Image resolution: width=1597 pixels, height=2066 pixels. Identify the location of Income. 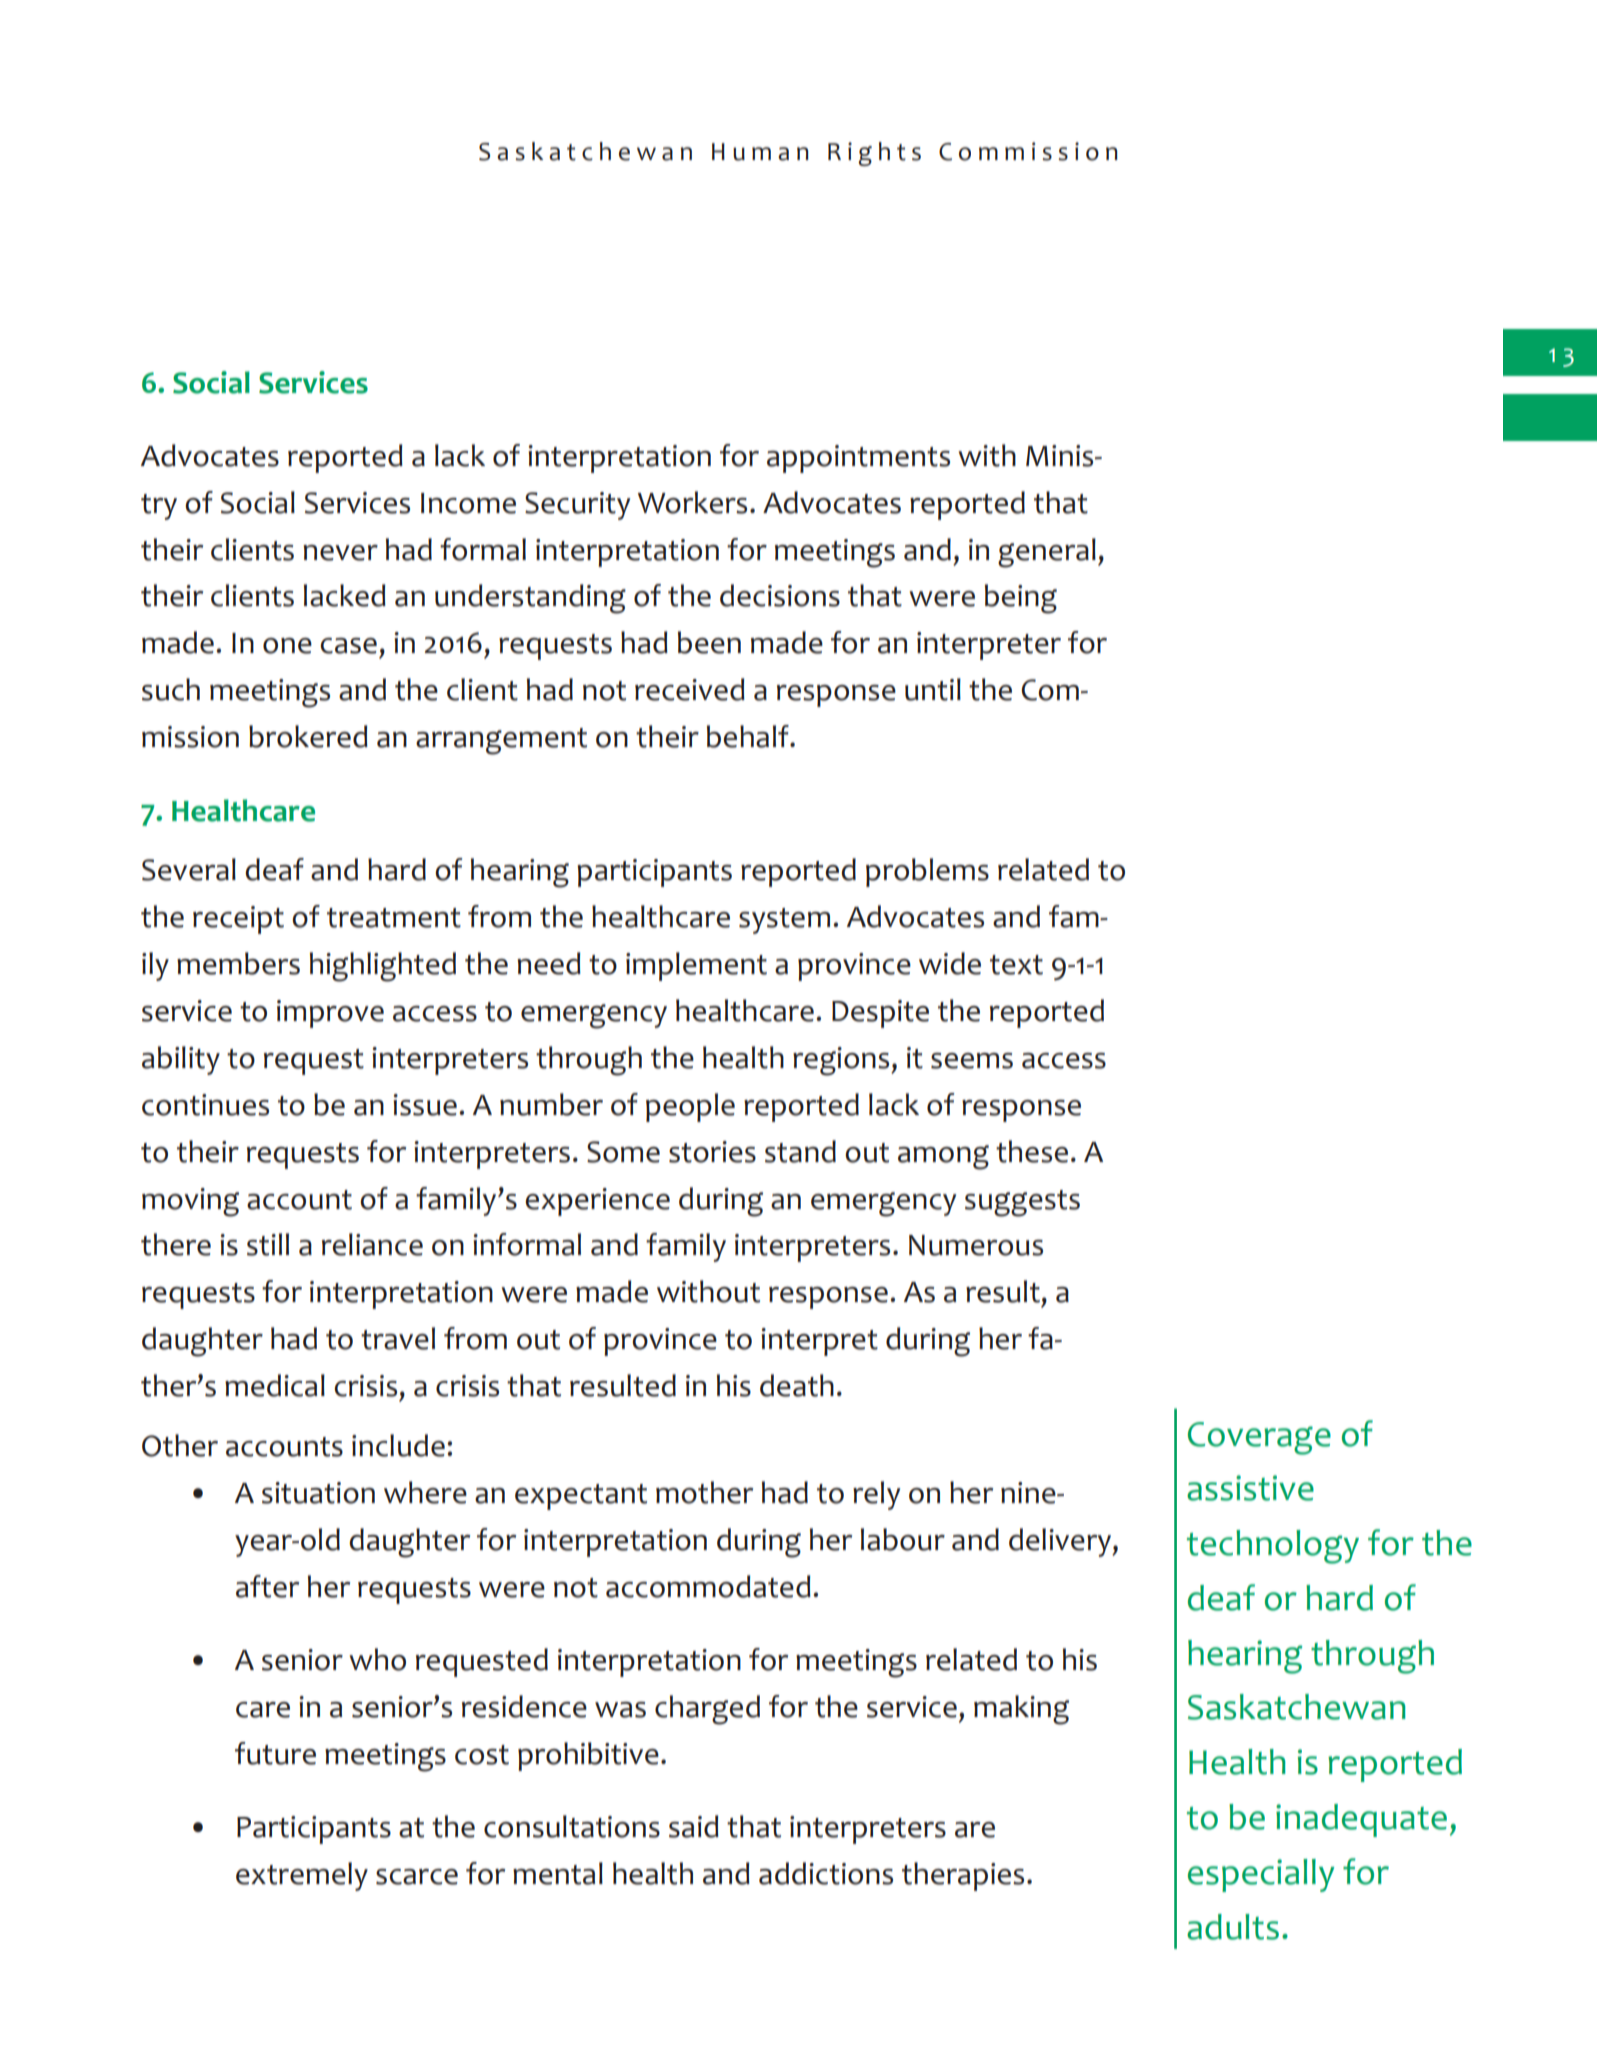
(468, 503).
